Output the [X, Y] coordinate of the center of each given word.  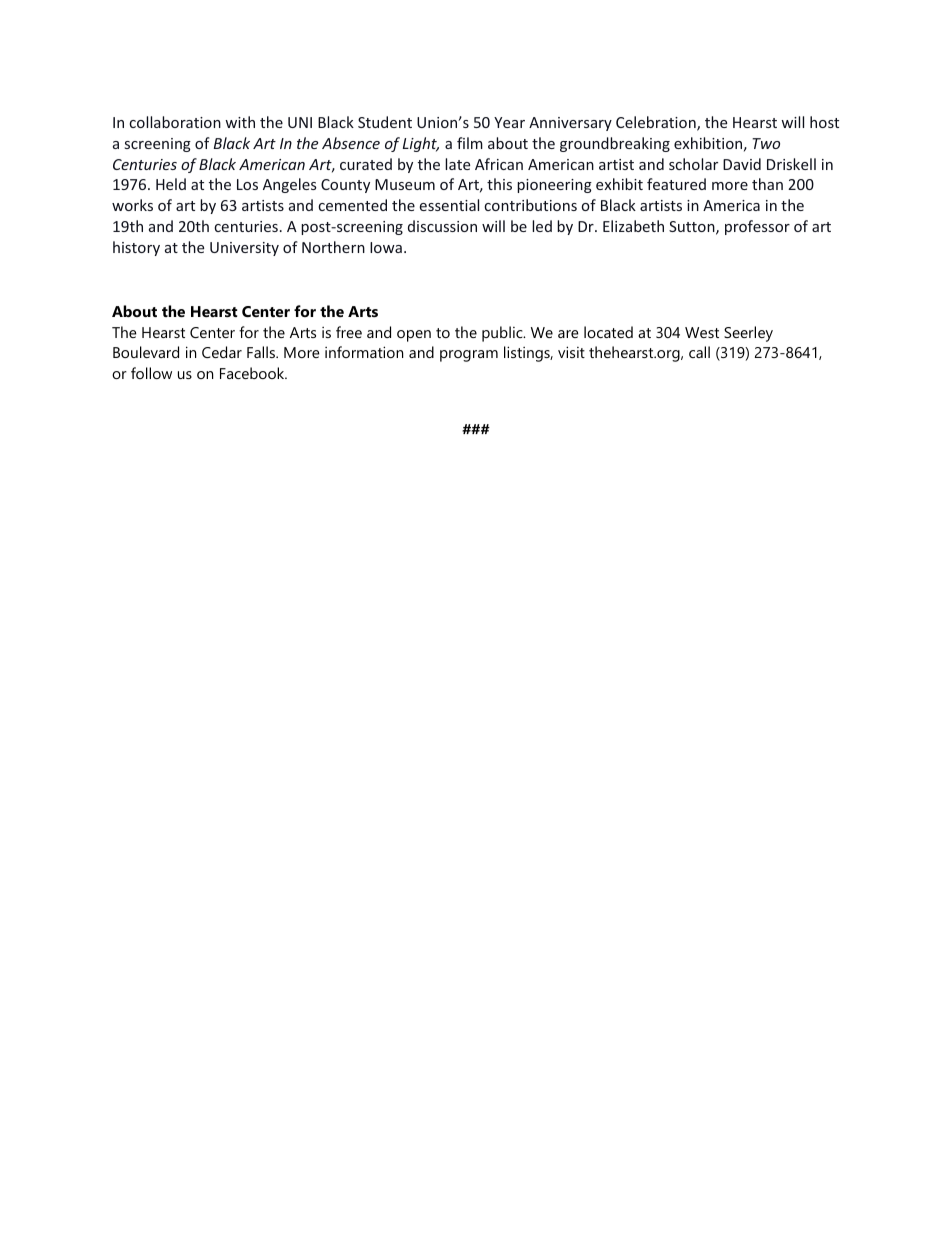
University [244, 249]
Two [766, 143]
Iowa [386, 247]
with [240, 122]
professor [757, 227]
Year [509, 122]
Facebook [253, 373]
